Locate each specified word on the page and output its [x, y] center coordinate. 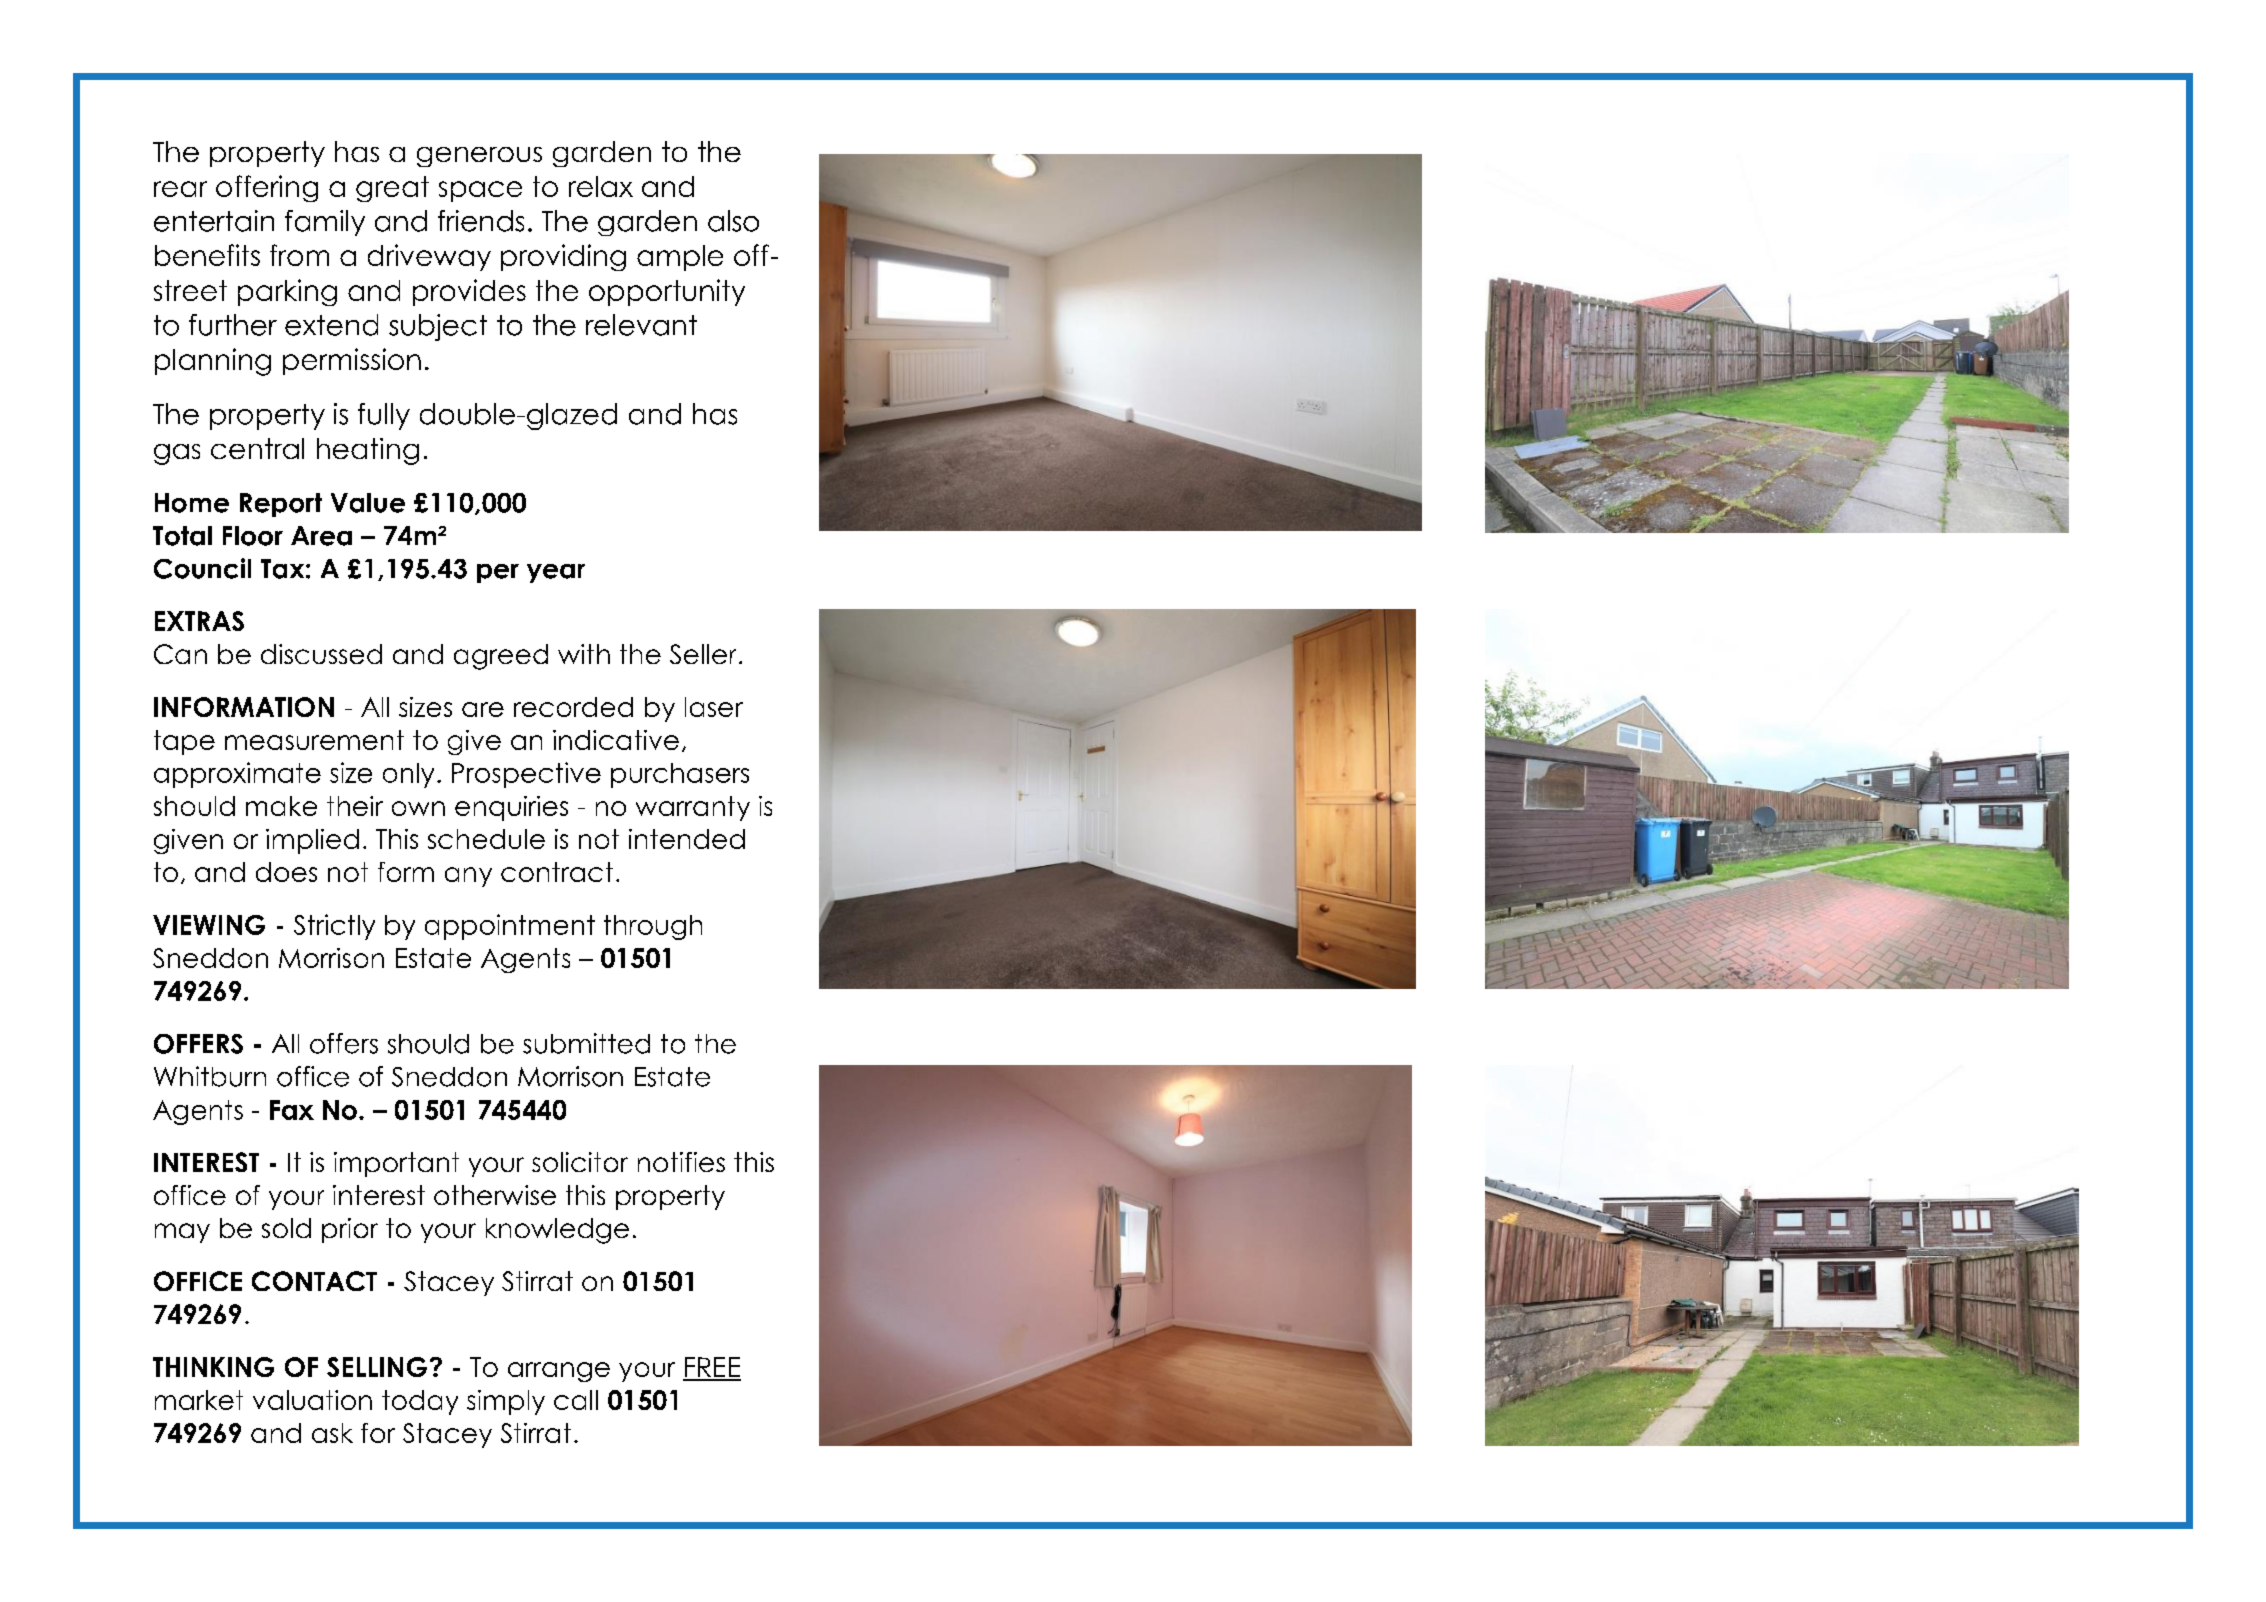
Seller [703, 654]
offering [267, 188]
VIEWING [209, 925]
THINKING [213, 1367]
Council [202, 568]
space [480, 191]
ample [680, 258]
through [653, 927]
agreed [501, 657]
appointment [510, 927]
